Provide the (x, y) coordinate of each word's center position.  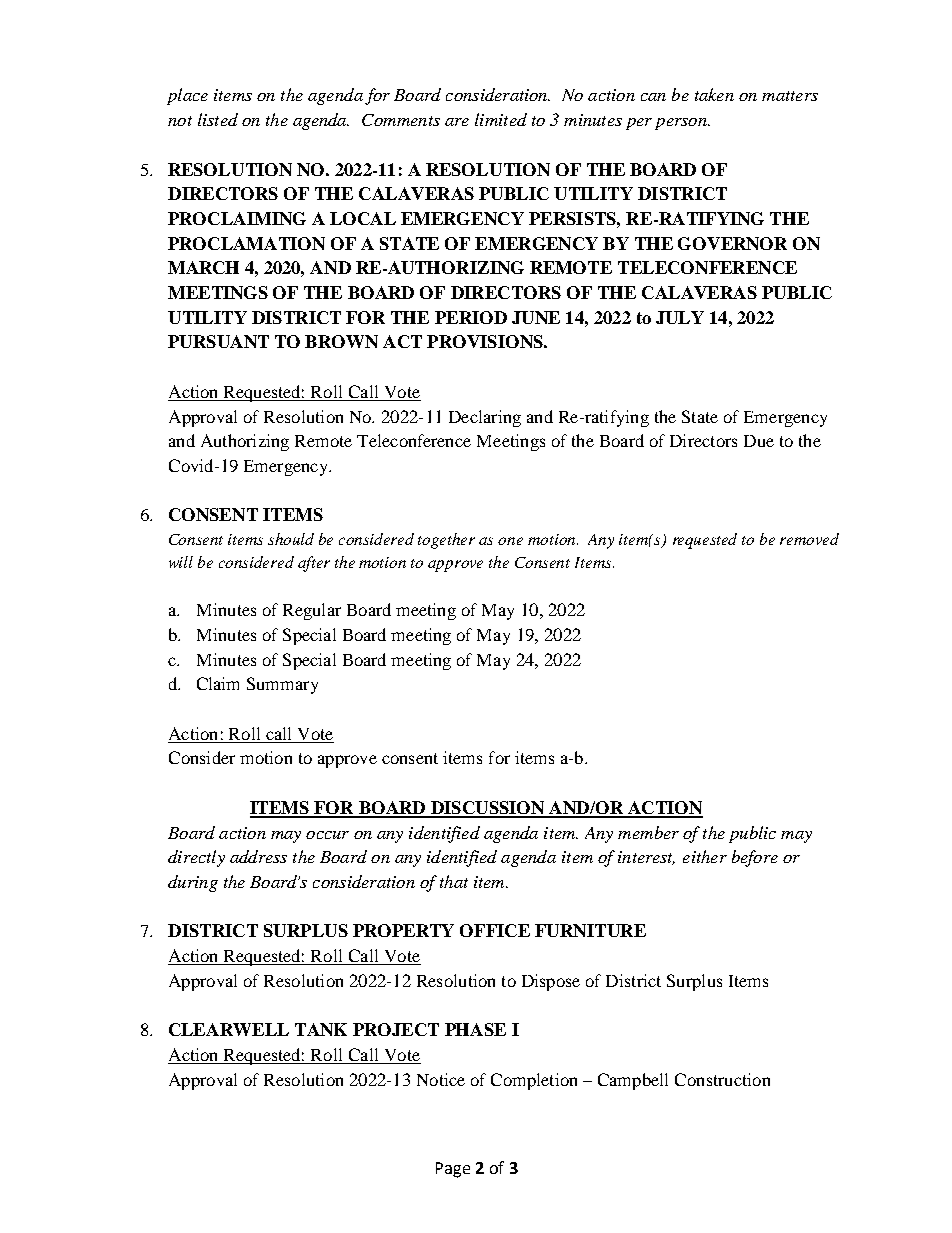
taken (714, 94)
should (291, 539)
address (258, 856)
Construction (722, 1079)
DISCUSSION (487, 809)
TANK (321, 1029)
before (755, 858)
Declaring (485, 418)
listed (218, 119)
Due (759, 441)
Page (453, 1170)
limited (501, 119)
